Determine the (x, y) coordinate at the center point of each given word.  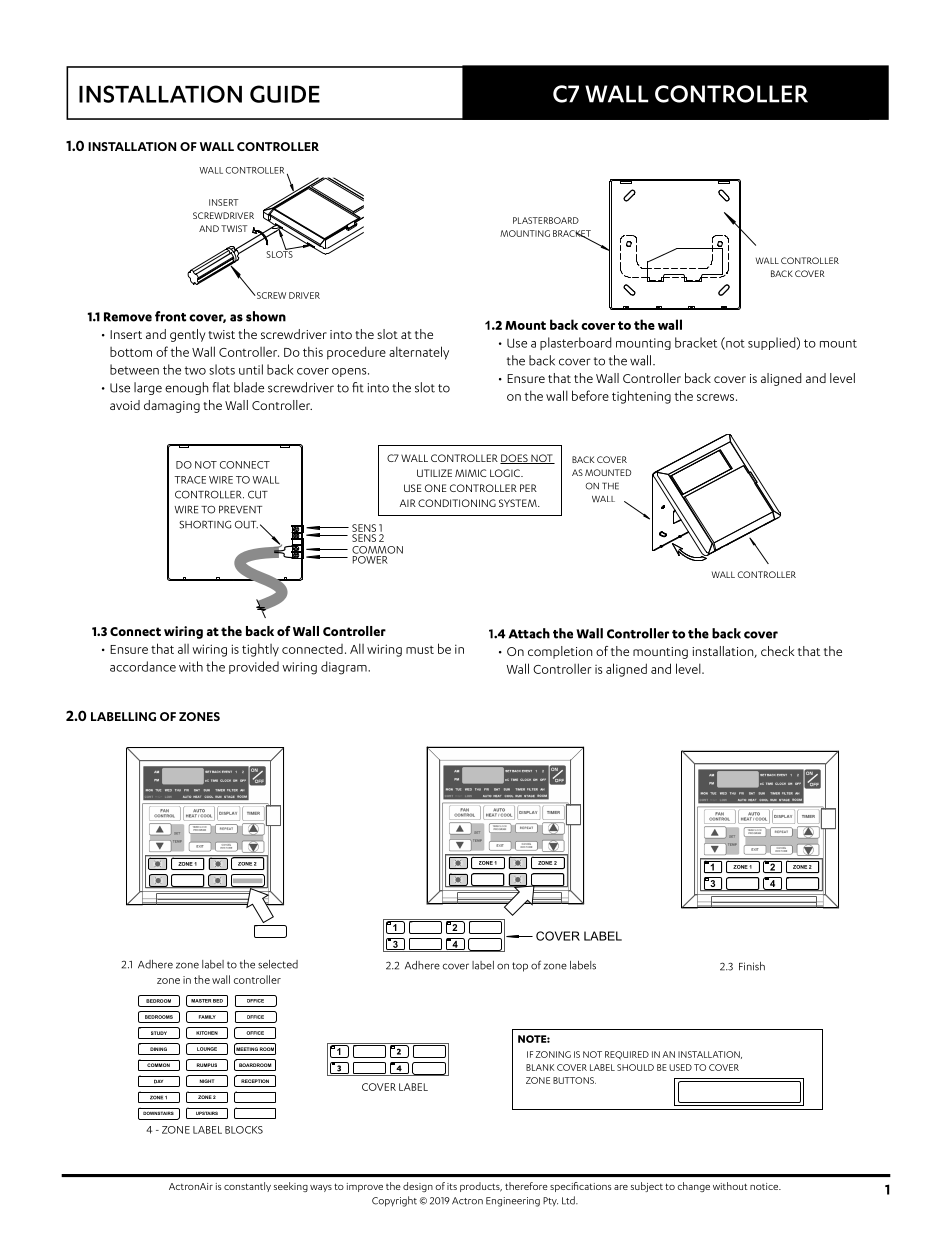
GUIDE (285, 94)
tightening (641, 397)
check (778, 651)
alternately (419, 353)
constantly (247, 1187)
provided (254, 667)
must (420, 650)
